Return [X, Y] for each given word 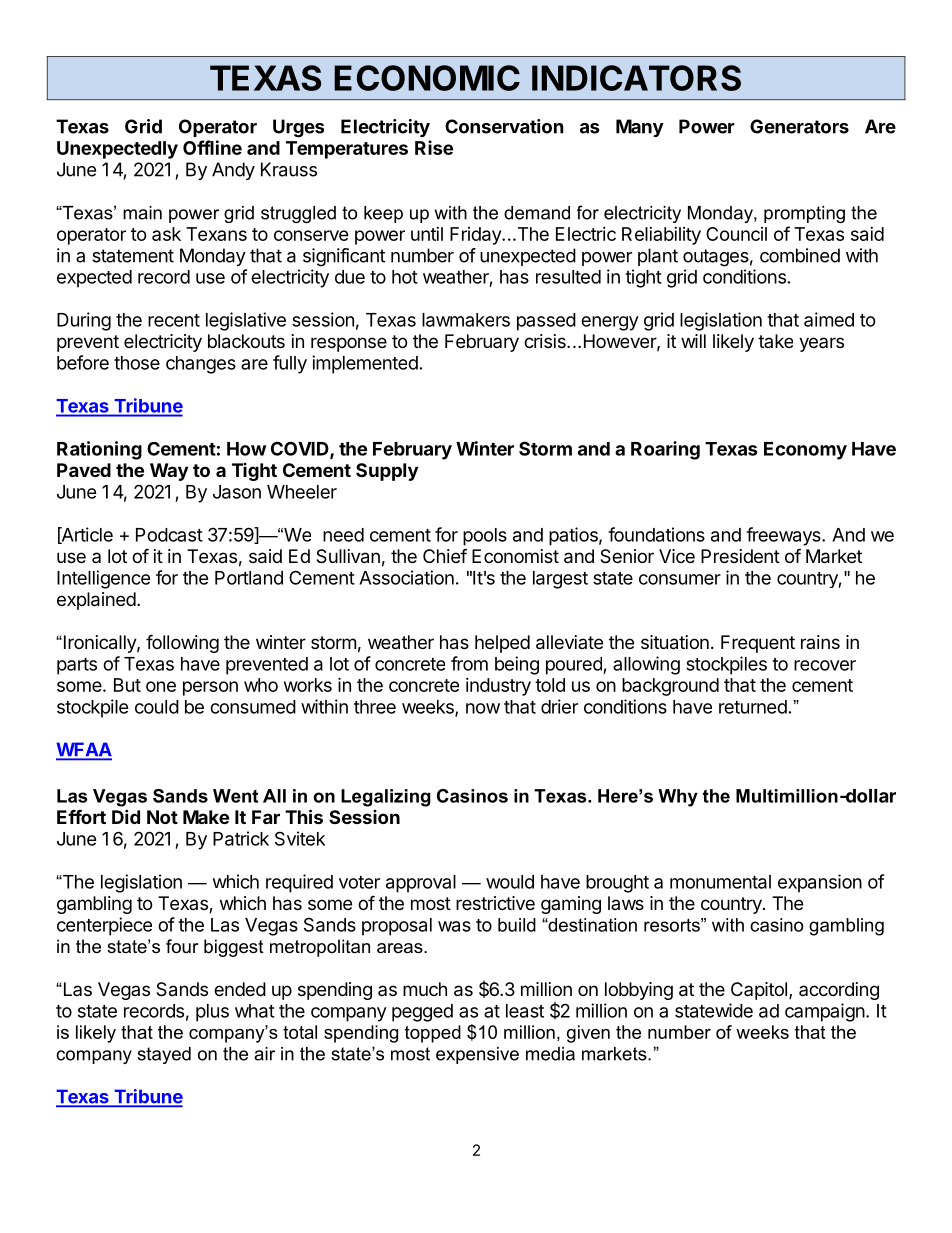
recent [174, 320]
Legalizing [386, 798]
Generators [799, 126]
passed [546, 322]
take [775, 341]
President [740, 556]
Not [162, 817]
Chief [445, 555]
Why [678, 798]
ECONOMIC [427, 78]
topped [433, 1034]
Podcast [169, 535]
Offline [212, 147]
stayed [164, 1055]
